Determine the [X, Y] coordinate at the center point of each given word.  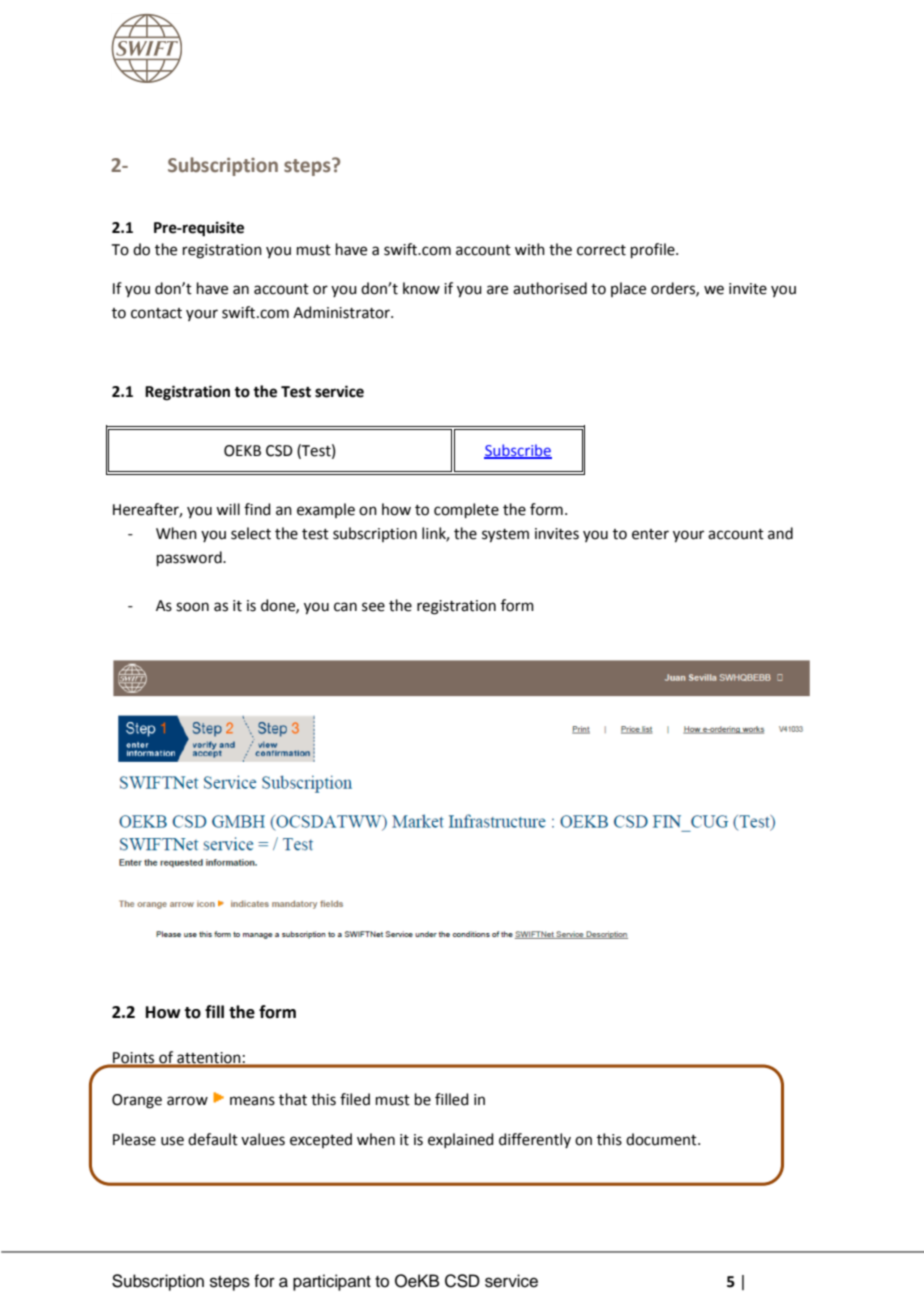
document [662, 1139]
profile [654, 250]
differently [535, 1140]
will [228, 509]
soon [192, 607]
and [780, 533]
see [373, 607]
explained [461, 1140]
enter [650, 534]
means [252, 1101]
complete [466, 510]
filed [355, 1099]
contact [156, 313]
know [421, 288]
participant [332, 1282]
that [293, 1099]
